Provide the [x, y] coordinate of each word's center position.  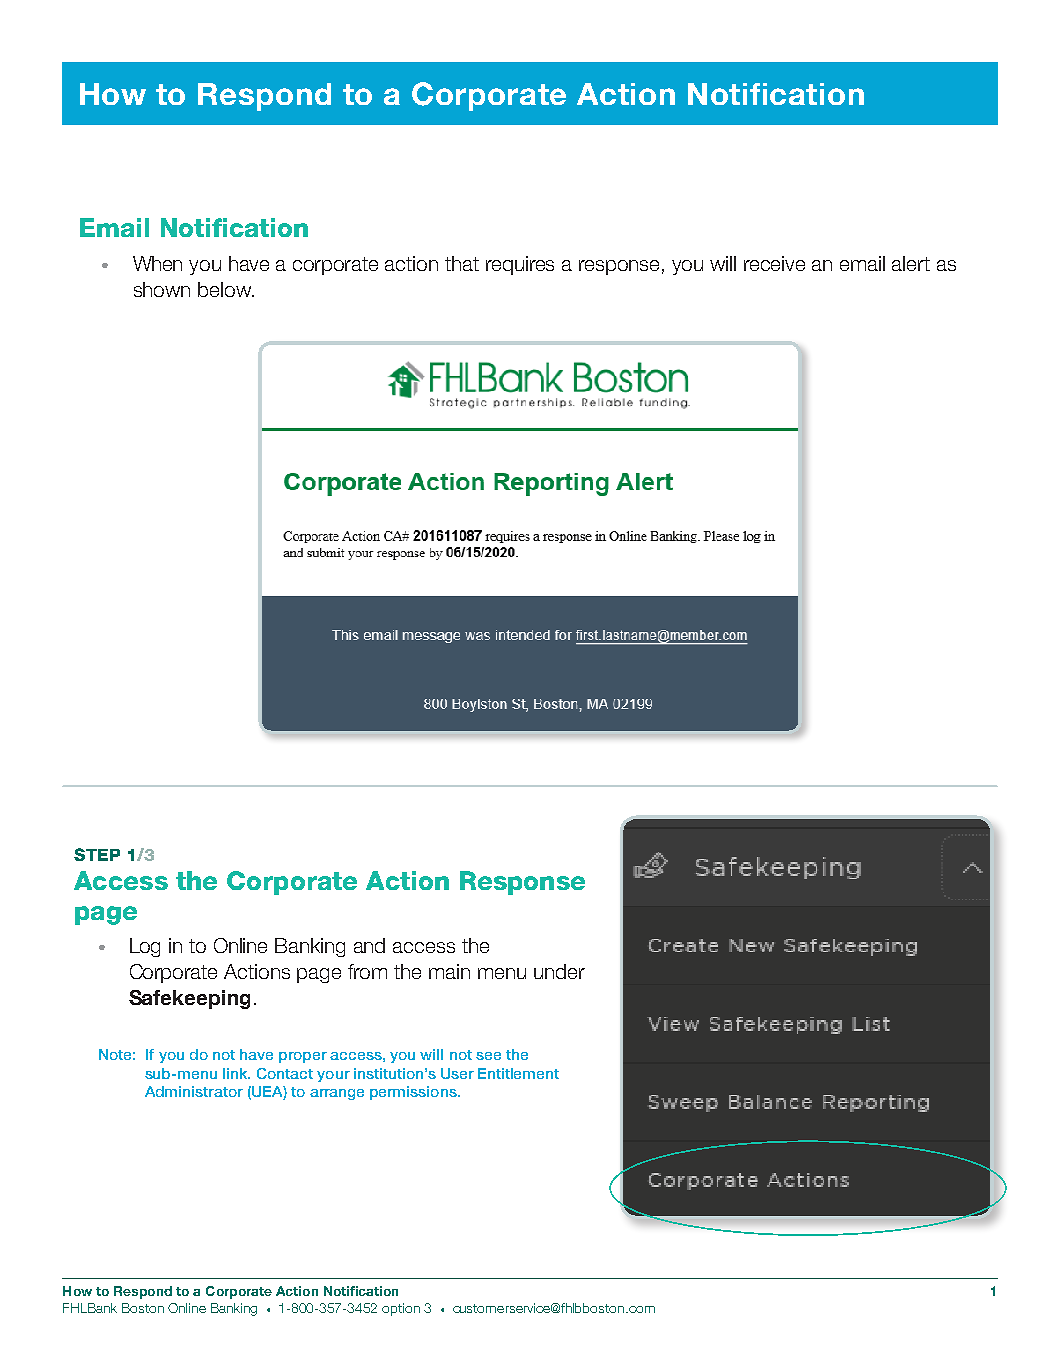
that [462, 263]
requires [520, 265]
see [488, 1056]
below [225, 289]
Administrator [194, 1091]
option [401, 1309]
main [449, 971]
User [457, 1073]
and [369, 945]
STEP [97, 854]
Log [145, 947]
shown [162, 289]
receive [774, 263]
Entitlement [518, 1073]
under [559, 971]
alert [911, 263]
